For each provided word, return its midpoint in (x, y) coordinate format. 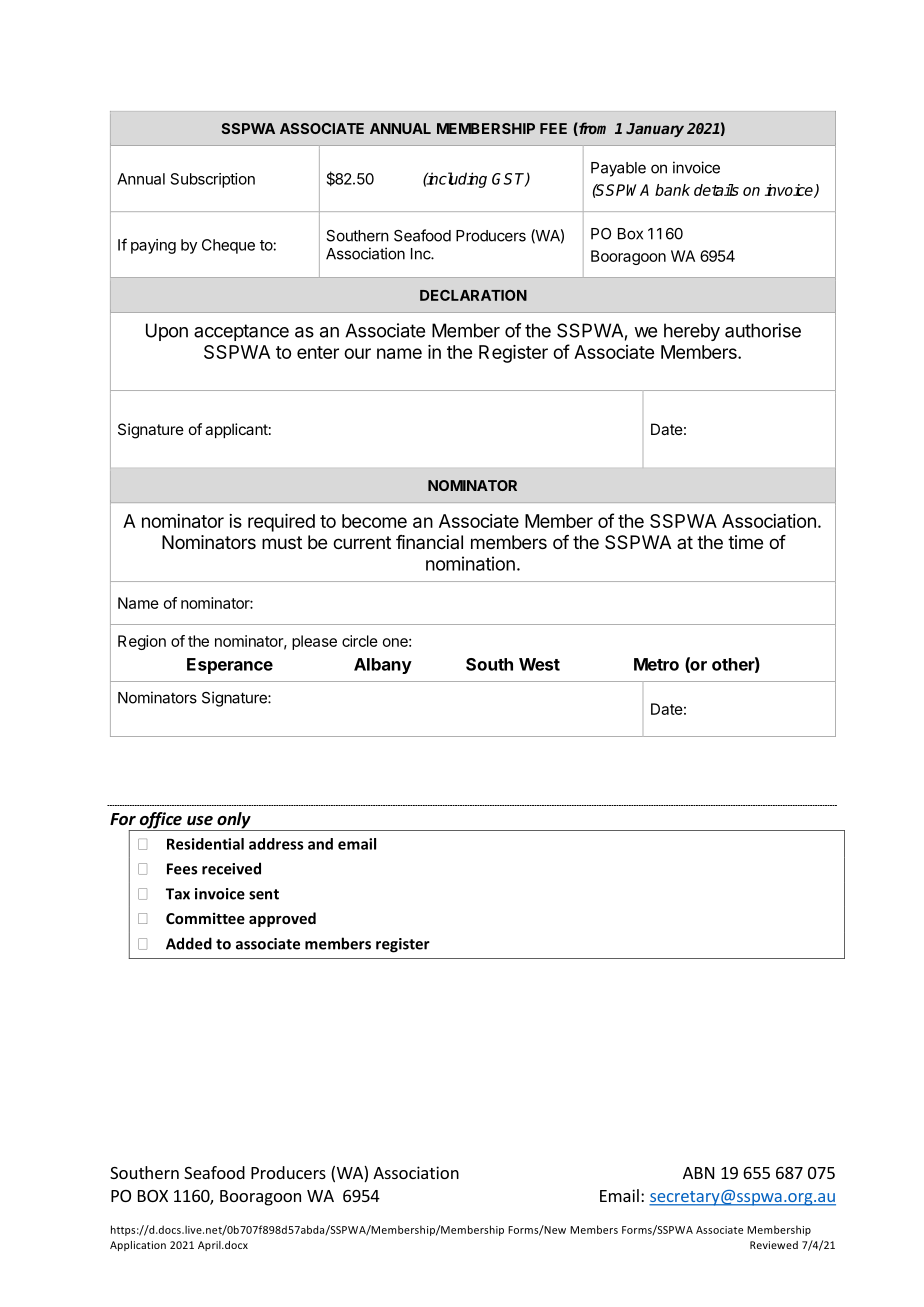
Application (138, 1246)
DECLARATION (473, 295)
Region (142, 642)
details (716, 190)
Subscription (213, 180)
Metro (656, 664)
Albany (383, 666)
